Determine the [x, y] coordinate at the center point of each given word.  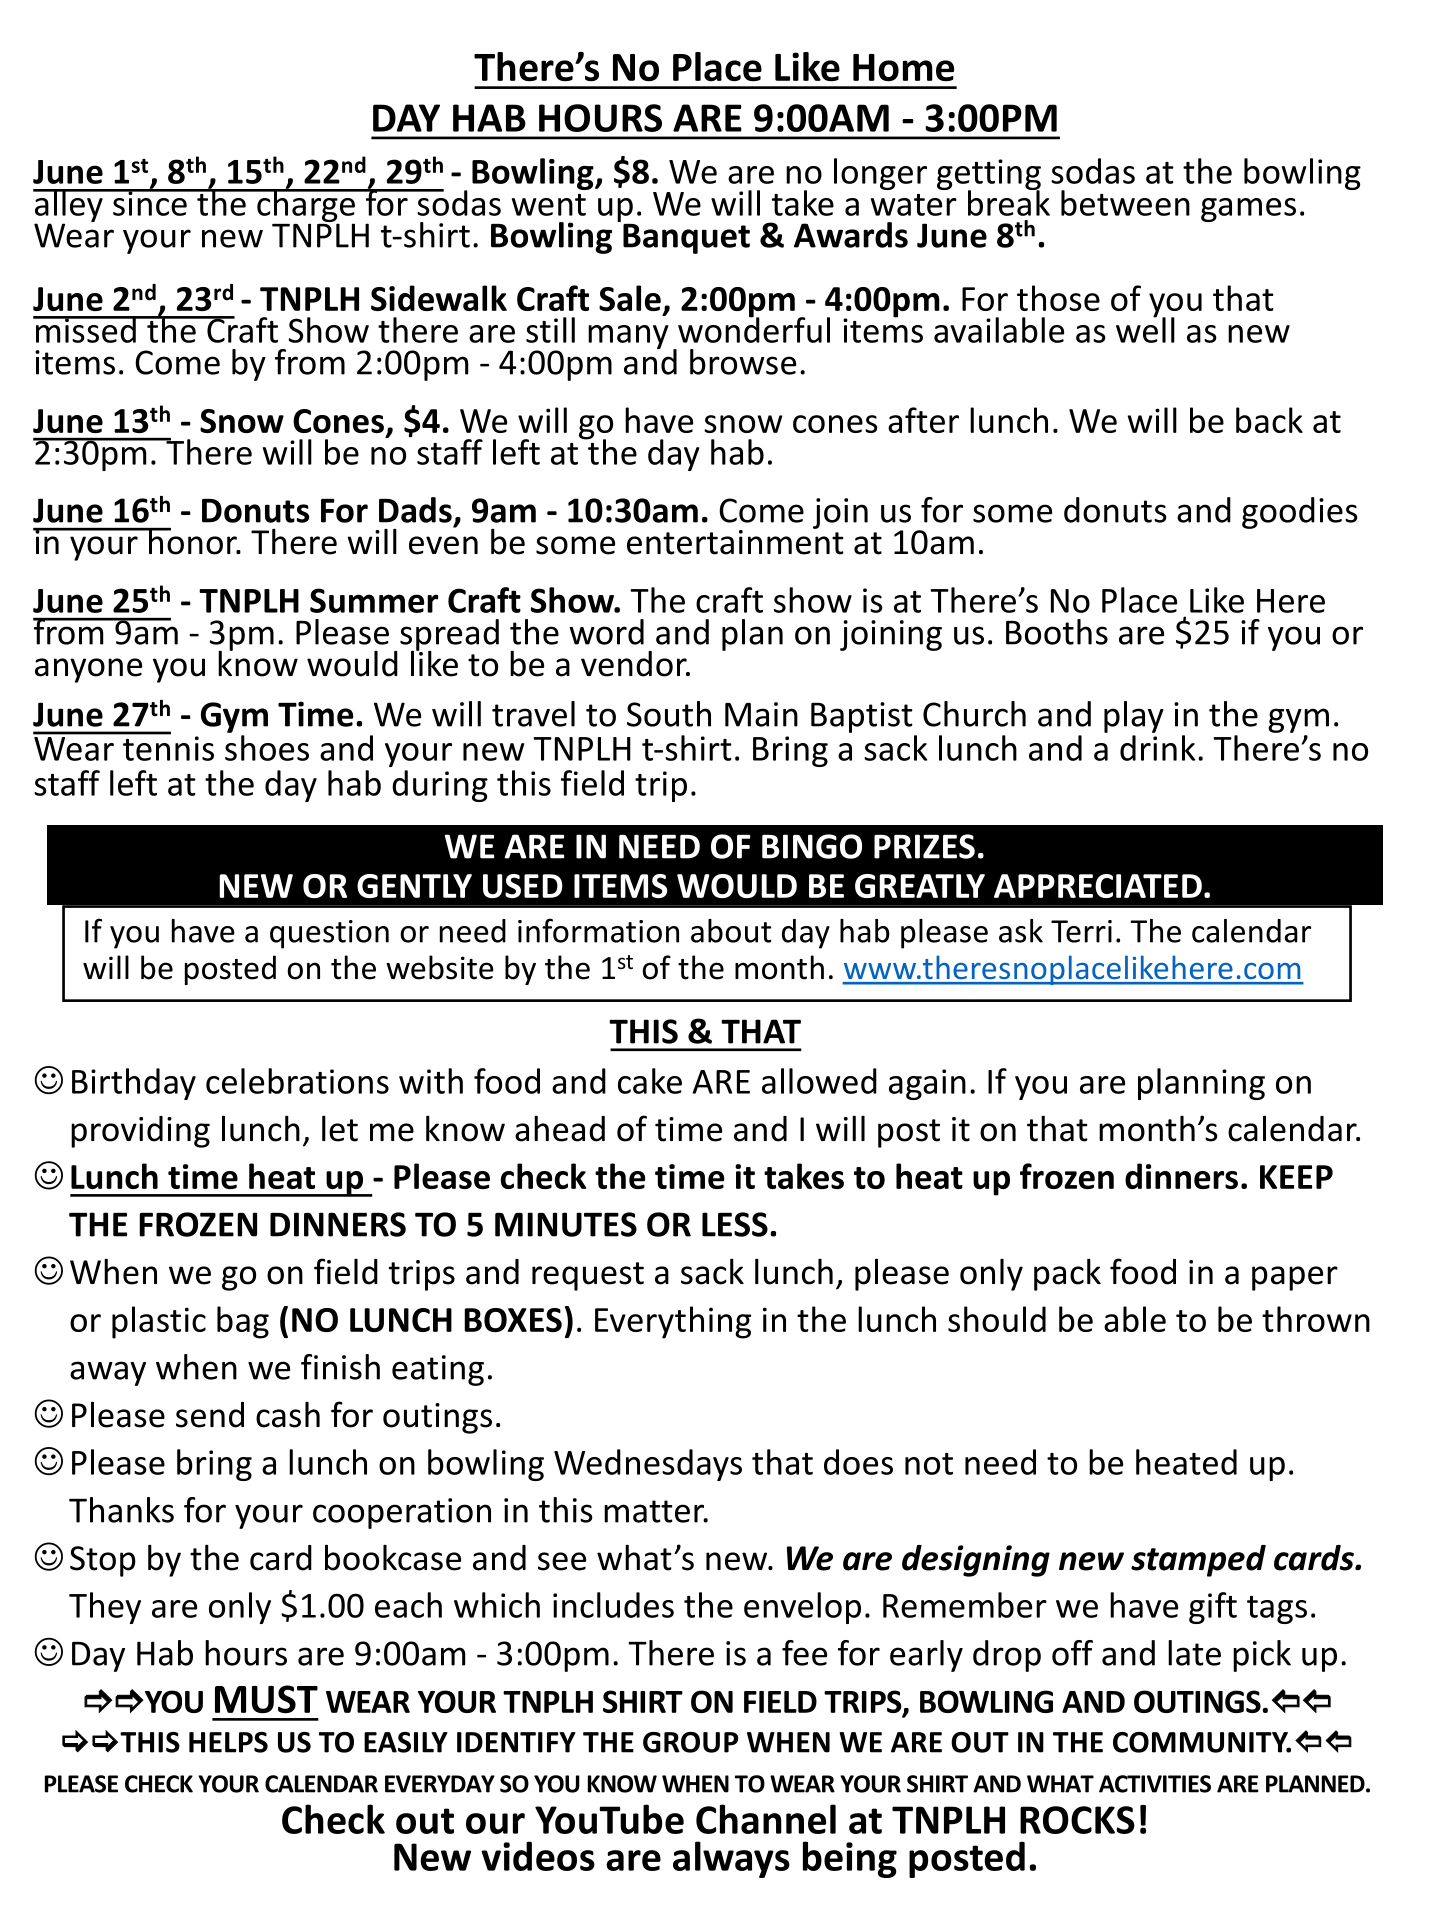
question [329, 934]
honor [193, 541]
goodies [1300, 513]
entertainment [735, 541]
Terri [1081, 931]
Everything [673, 1322]
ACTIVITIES [1155, 1784]
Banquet [686, 239]
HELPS [228, 1742]
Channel [766, 1819]
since [150, 202]
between [1125, 203]
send [210, 1415]
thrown [1316, 1319]
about [731, 931]
